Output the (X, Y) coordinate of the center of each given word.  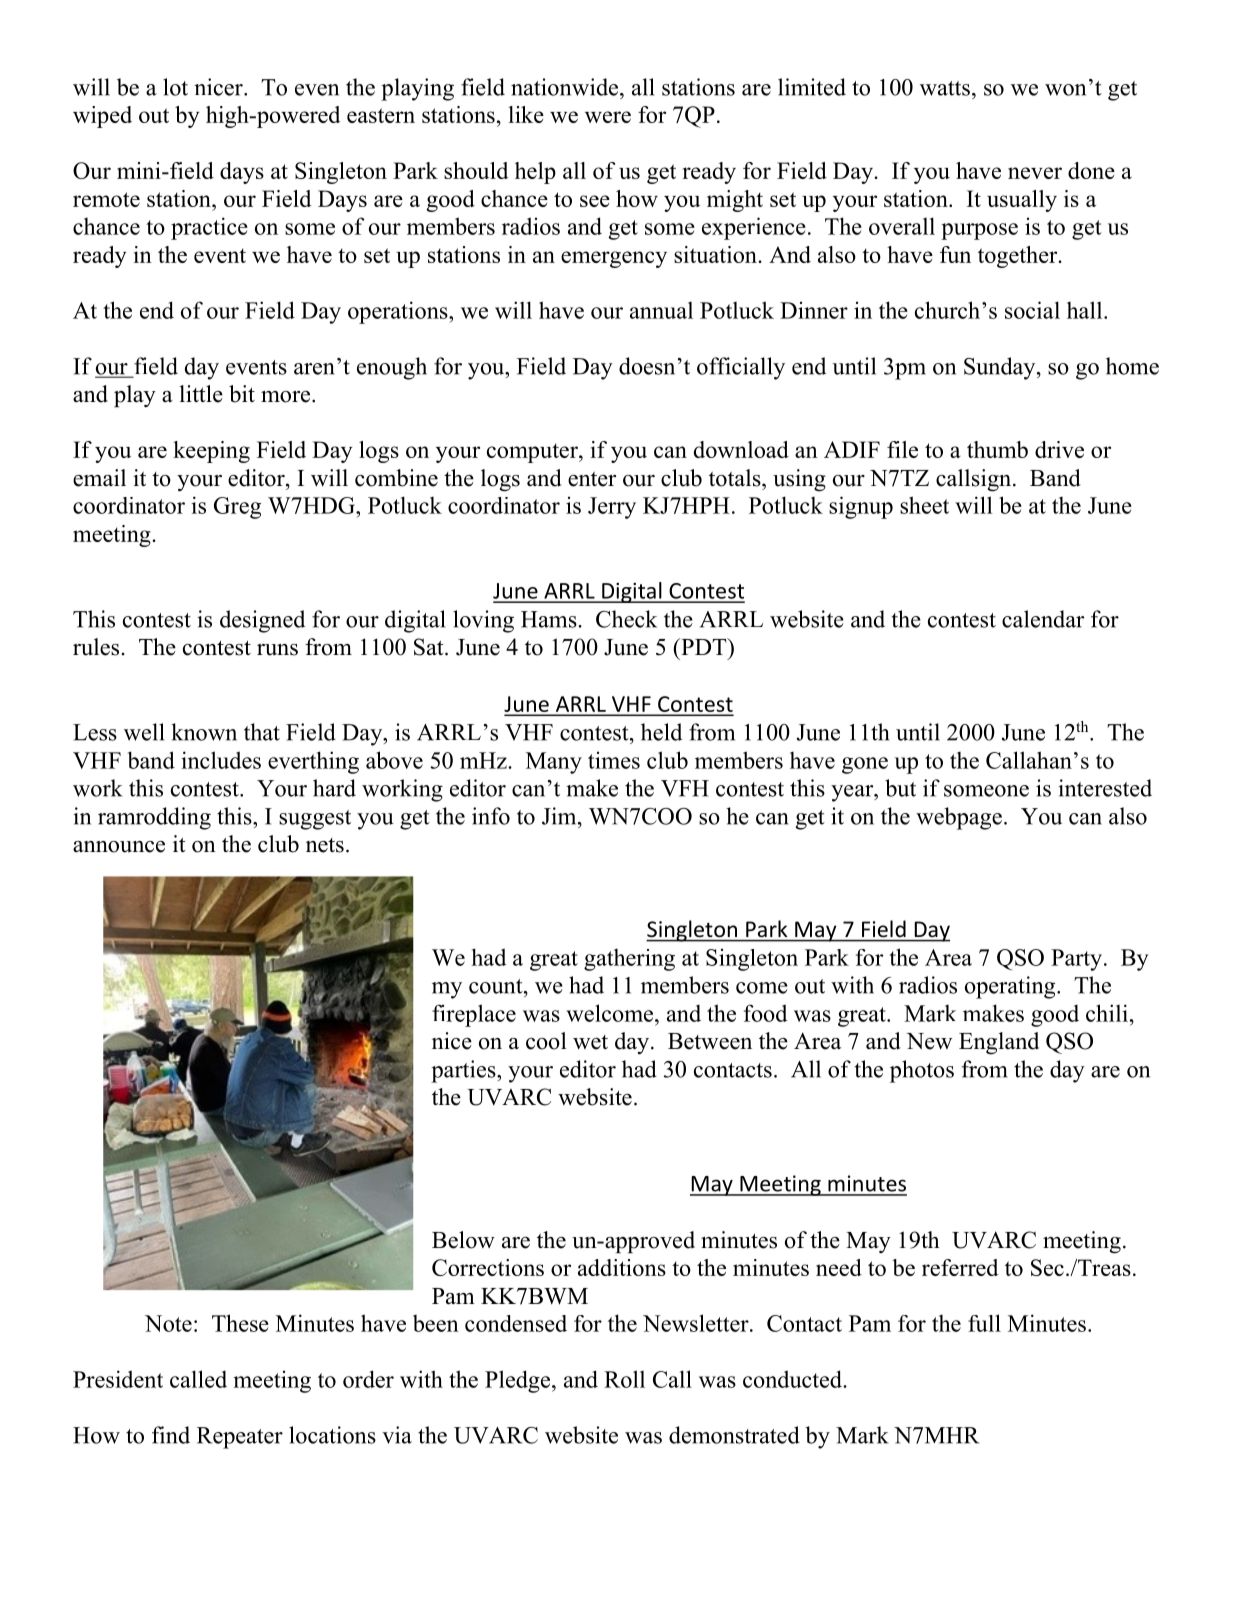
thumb (997, 449)
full (984, 1323)
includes (221, 760)
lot (175, 87)
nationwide (566, 87)
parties (464, 1071)
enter (592, 479)
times (614, 760)
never (1035, 173)
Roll (624, 1379)
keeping (211, 452)
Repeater (240, 1438)
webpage (959, 818)
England (999, 1043)
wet (590, 1042)
